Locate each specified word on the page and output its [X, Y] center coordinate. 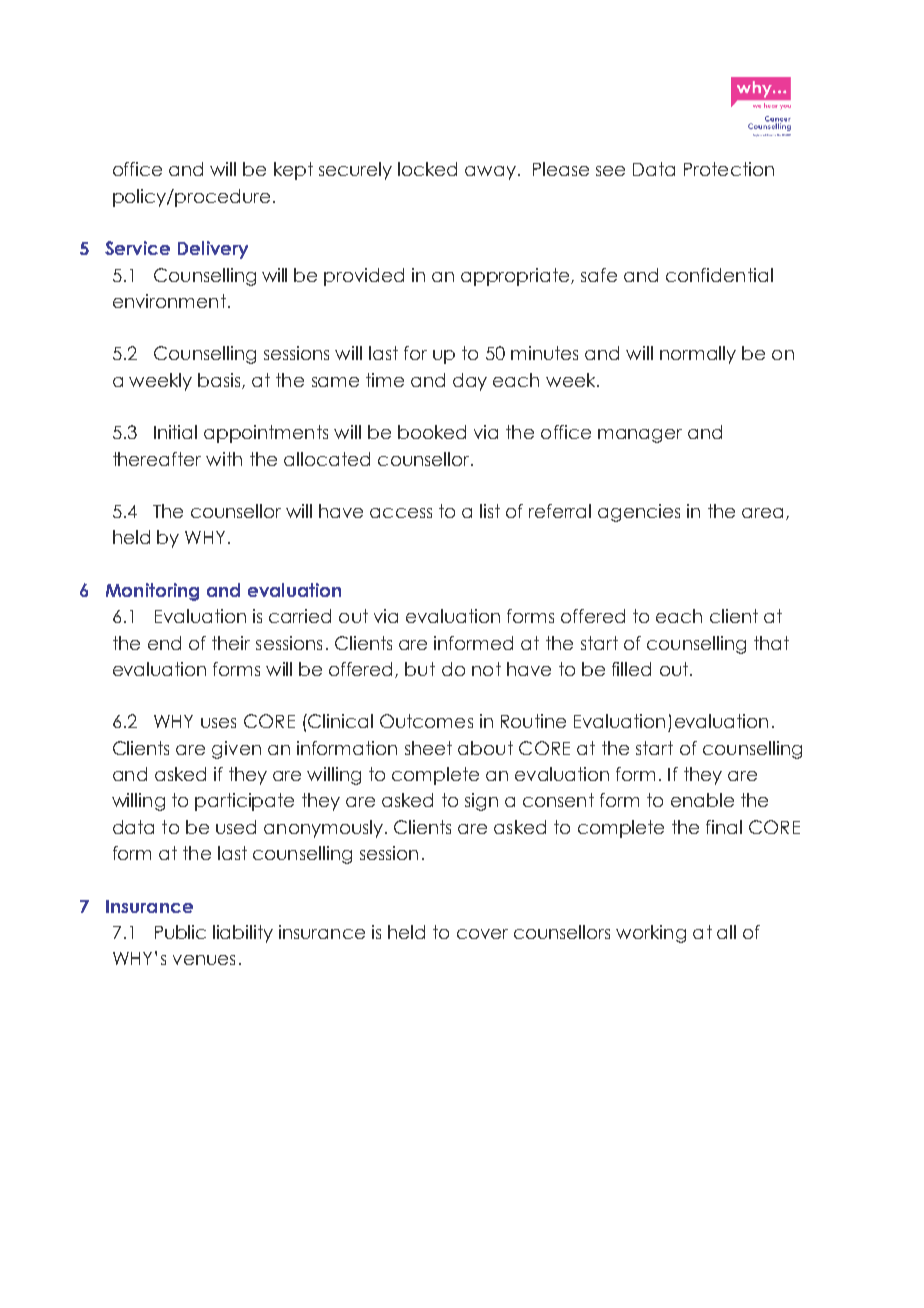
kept [293, 171]
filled [631, 669]
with [224, 459]
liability [243, 934]
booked [432, 432]
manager [640, 436]
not [486, 669]
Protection [729, 169]
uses [218, 723]
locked [427, 169]
